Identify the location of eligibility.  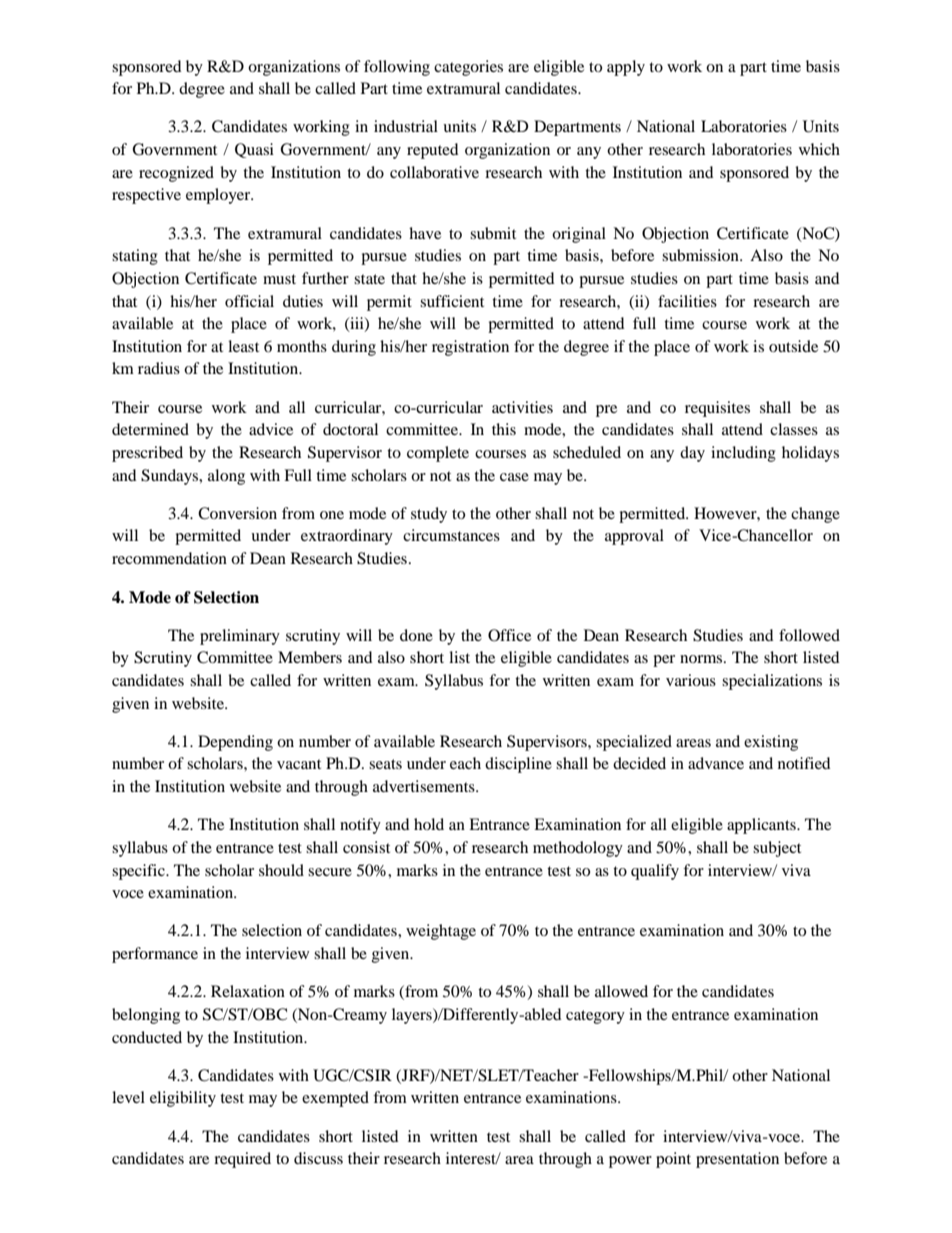
(183, 1099).
